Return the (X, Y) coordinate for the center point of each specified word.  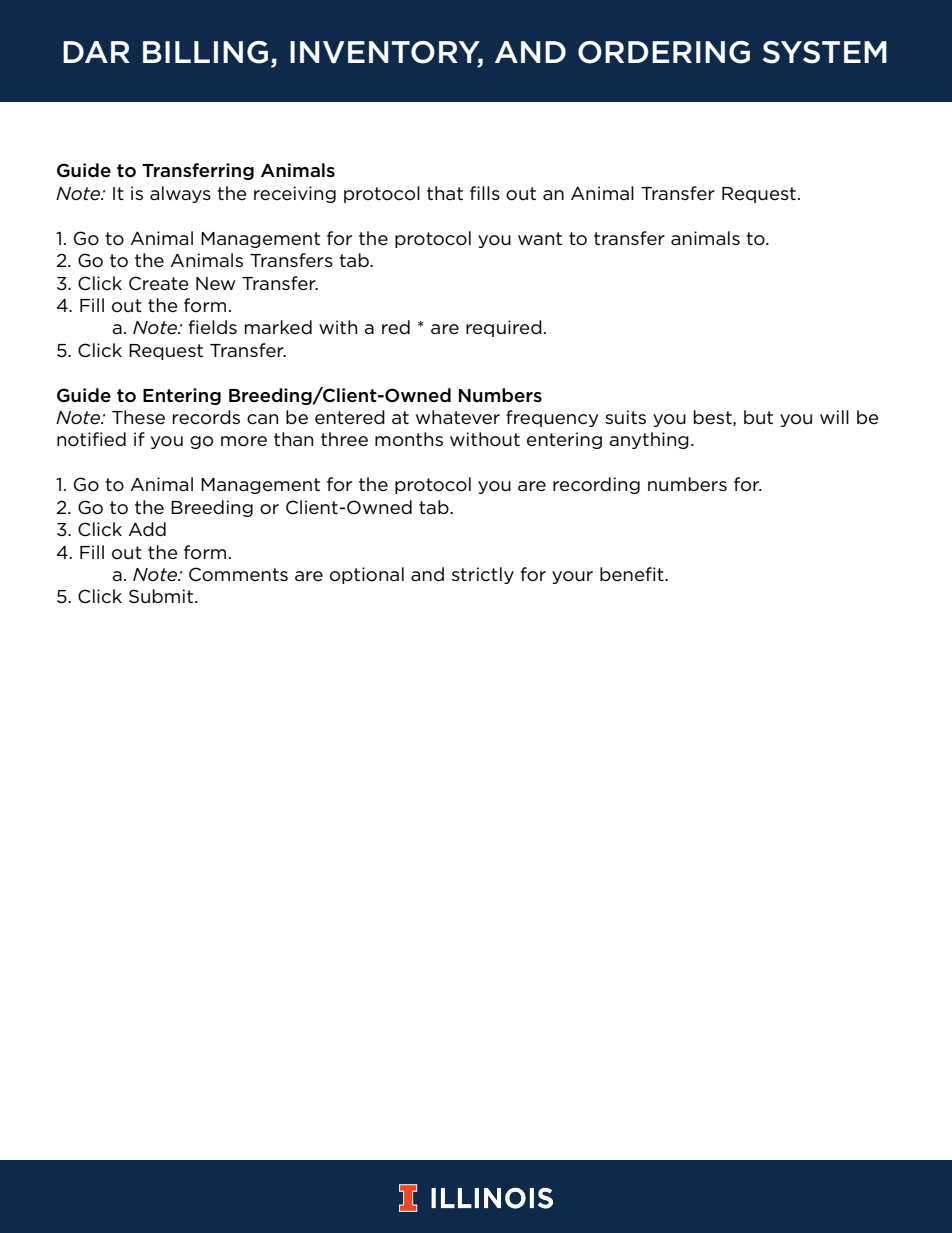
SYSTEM (825, 52)
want (540, 238)
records (206, 417)
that (445, 193)
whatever (458, 417)
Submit (162, 596)
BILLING (205, 52)
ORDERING (664, 52)
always (180, 194)
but (758, 417)
